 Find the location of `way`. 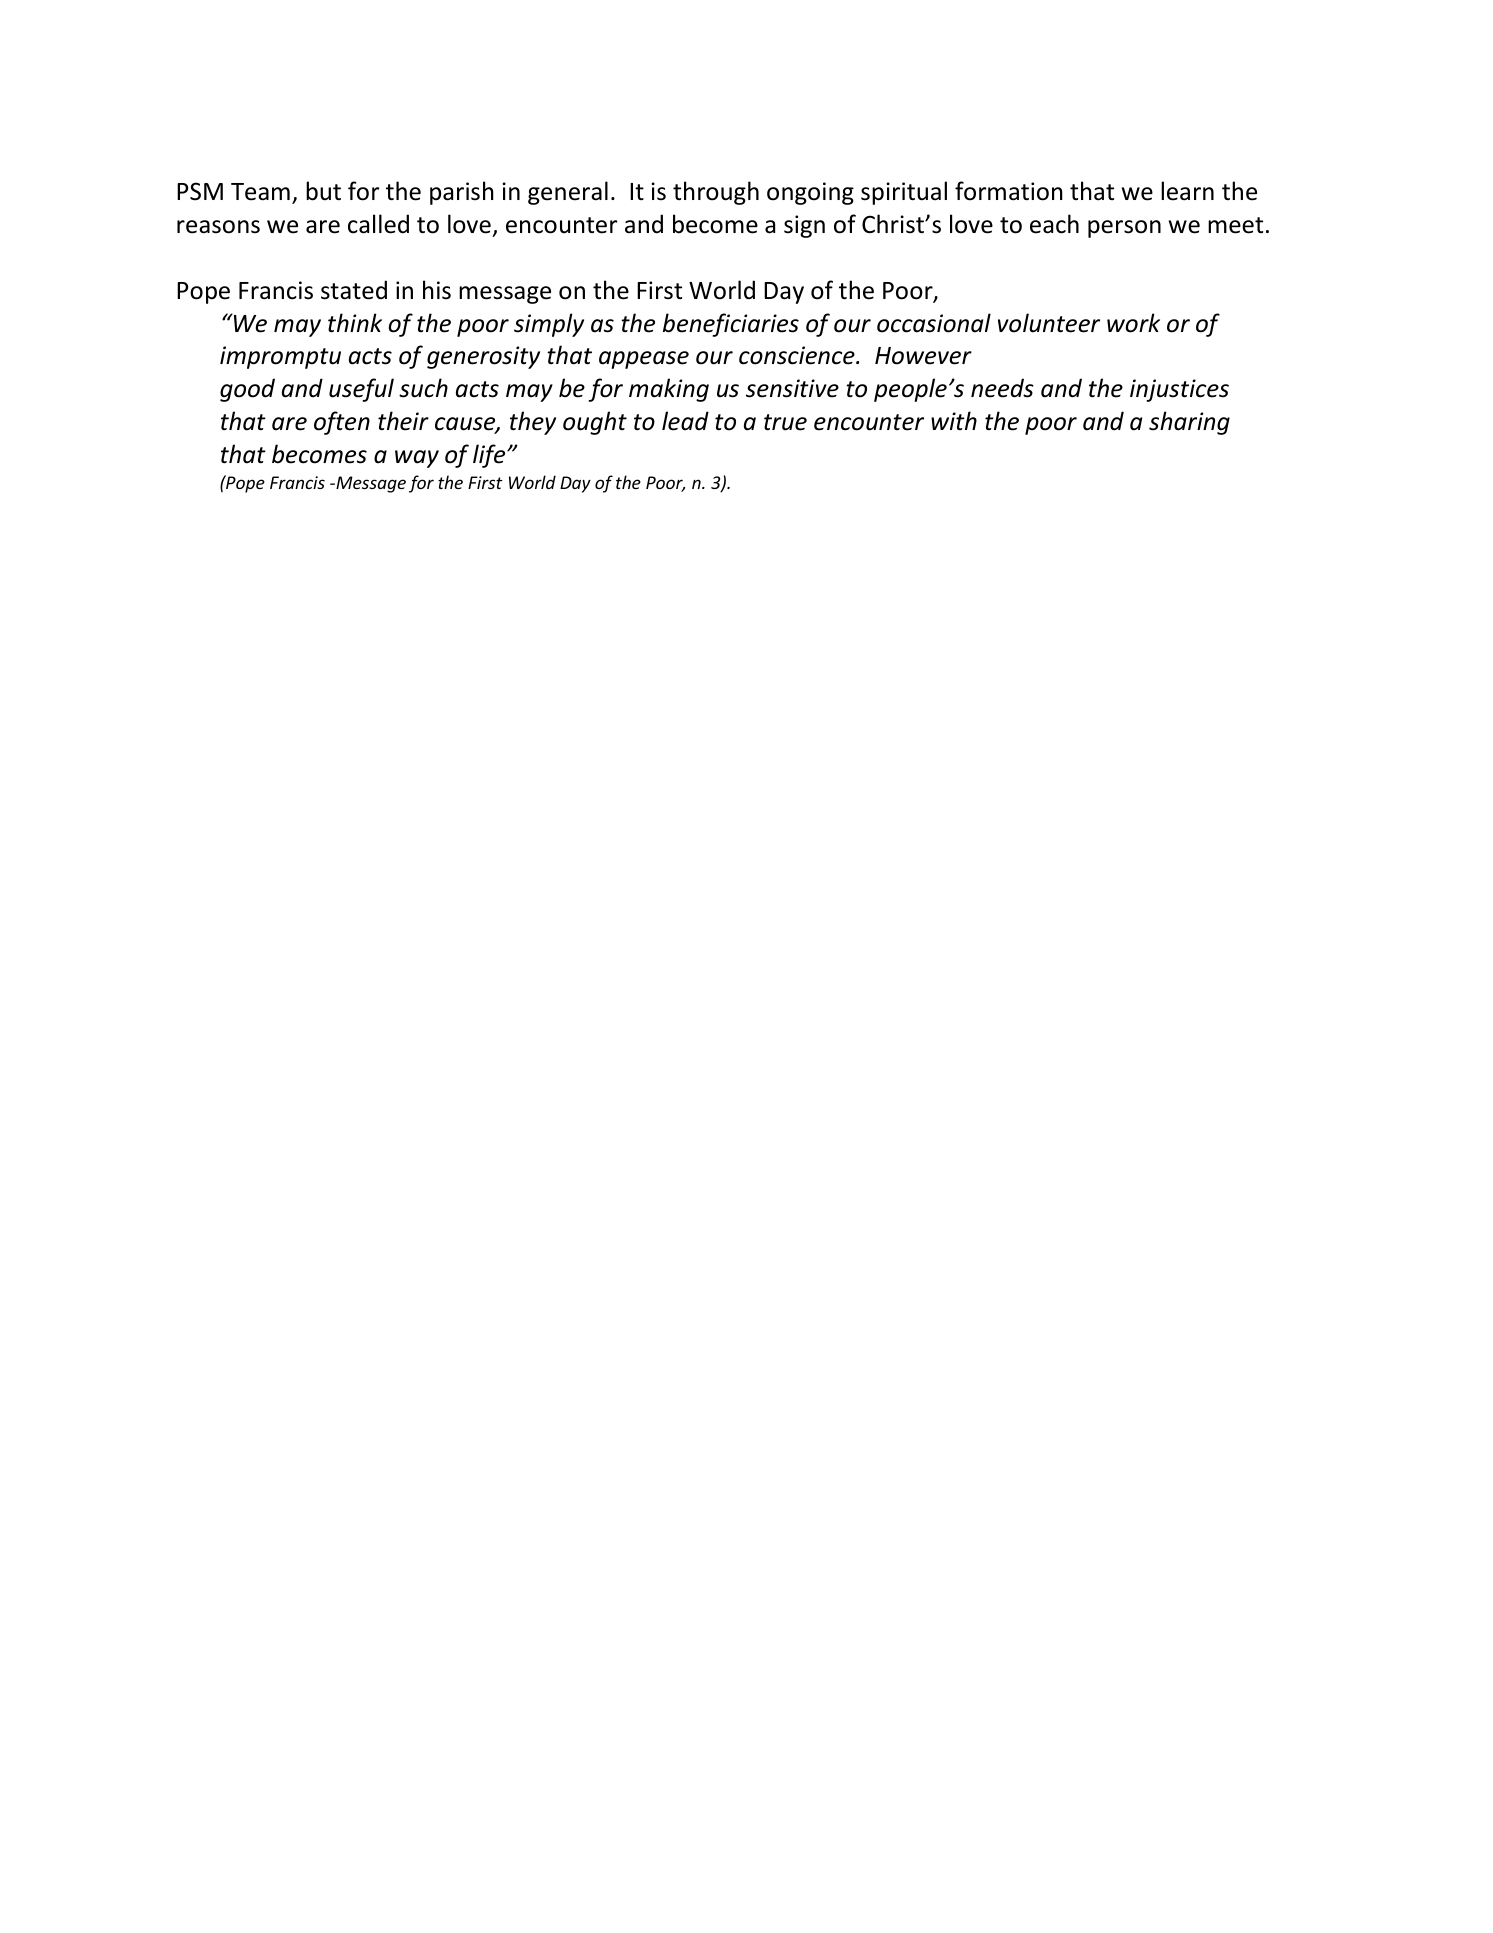

way is located at coordinates (417, 459).
